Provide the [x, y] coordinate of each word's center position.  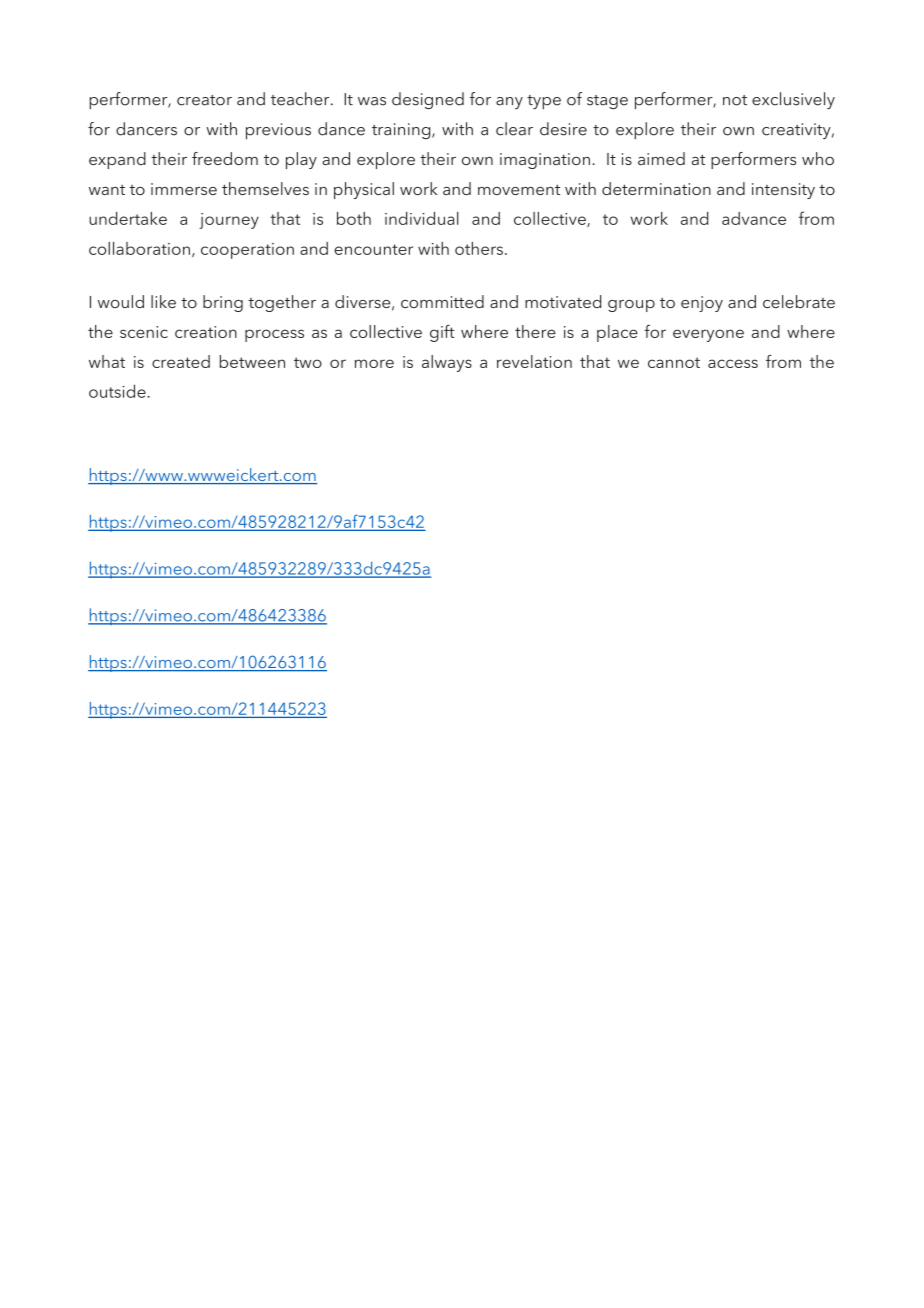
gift [442, 333]
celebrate [799, 301]
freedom [225, 158]
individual [422, 218]
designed [428, 100]
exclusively [793, 100]
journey [229, 221]
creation [206, 332]
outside [117, 391]
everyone [708, 335]
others [479, 248]
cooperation [247, 251]
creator [204, 100]
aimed [661, 158]
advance [754, 218]
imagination [545, 161]
